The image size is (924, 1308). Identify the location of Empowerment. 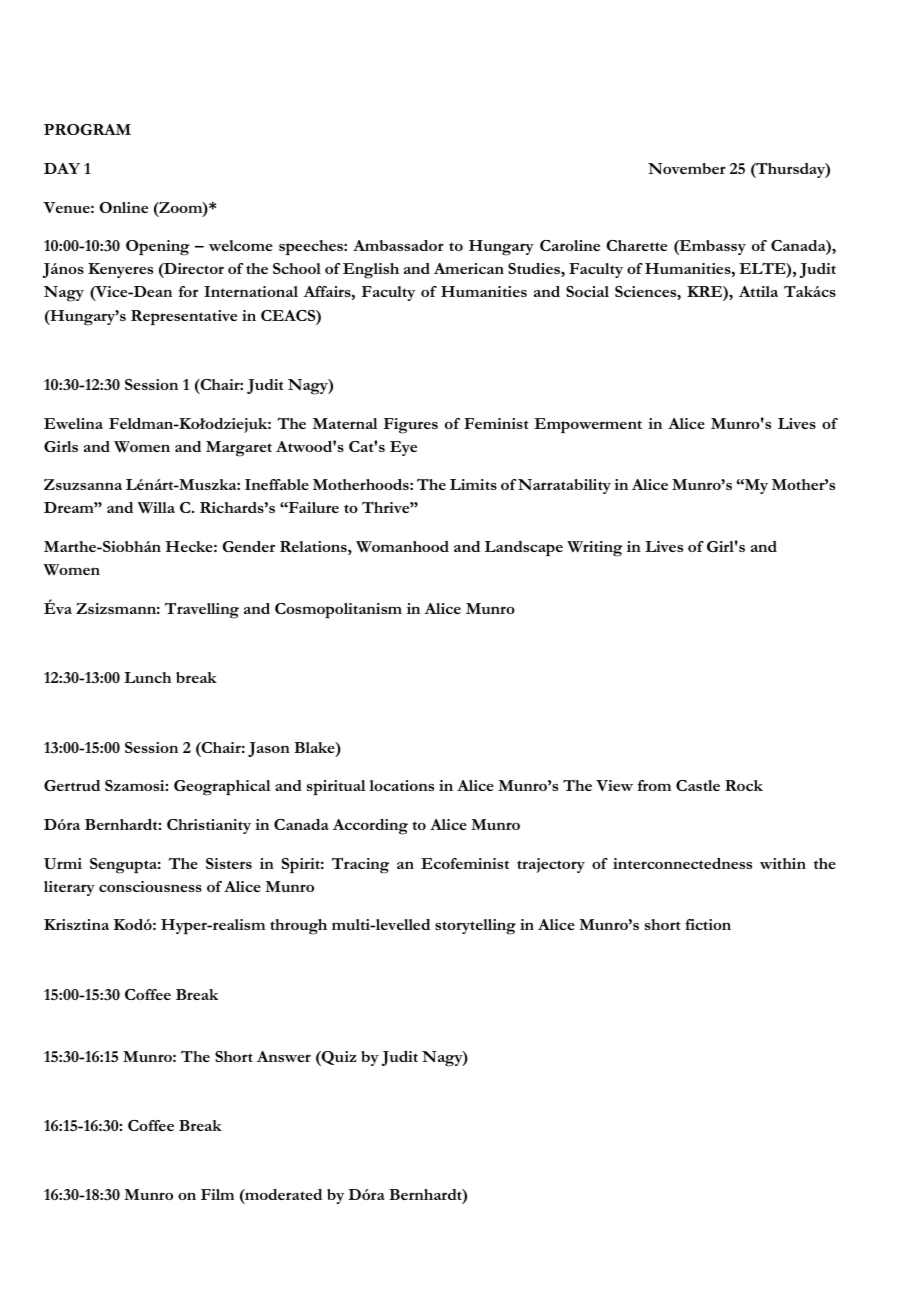
(588, 426).
